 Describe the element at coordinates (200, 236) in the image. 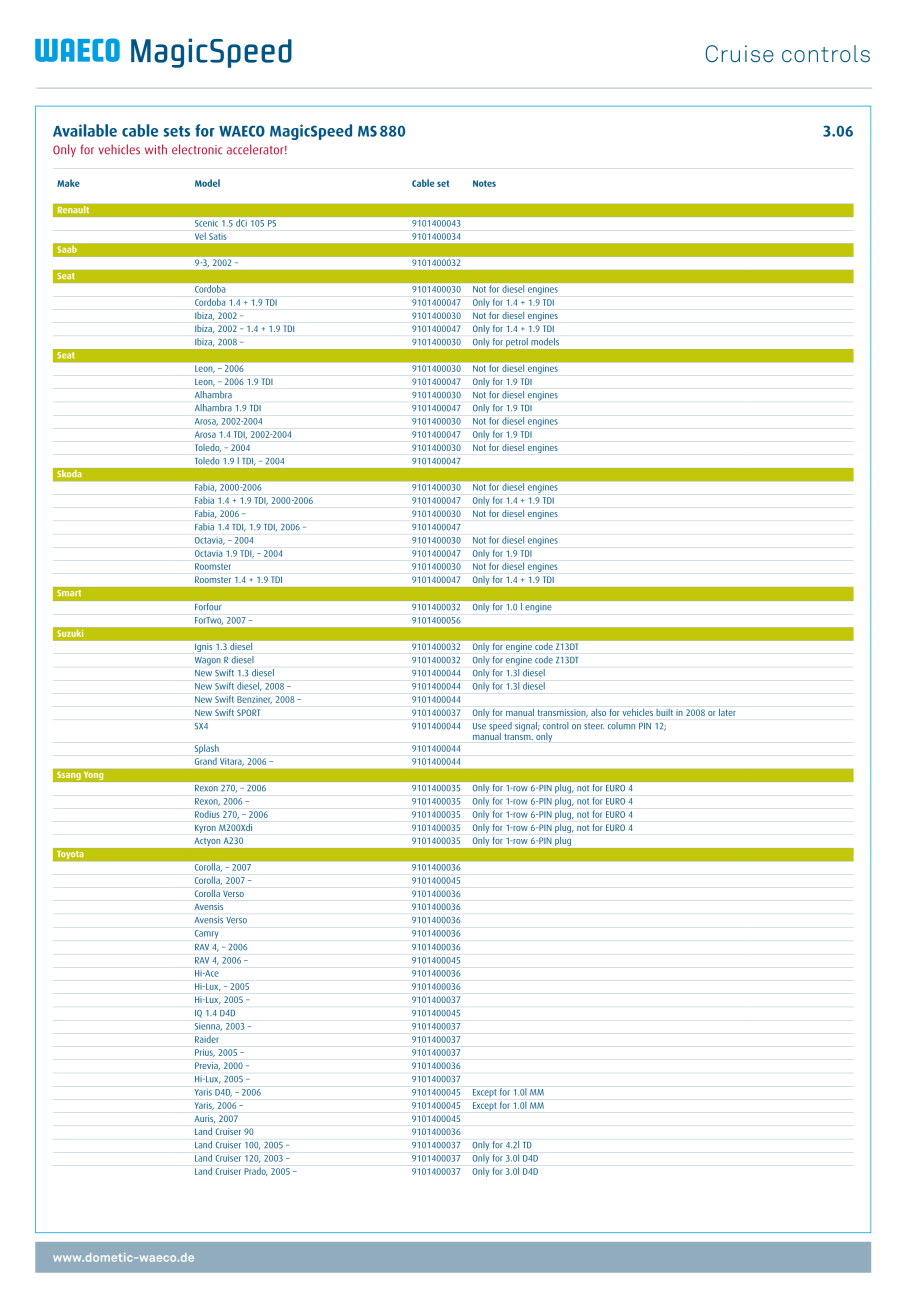

I see `Vel` at that location.
